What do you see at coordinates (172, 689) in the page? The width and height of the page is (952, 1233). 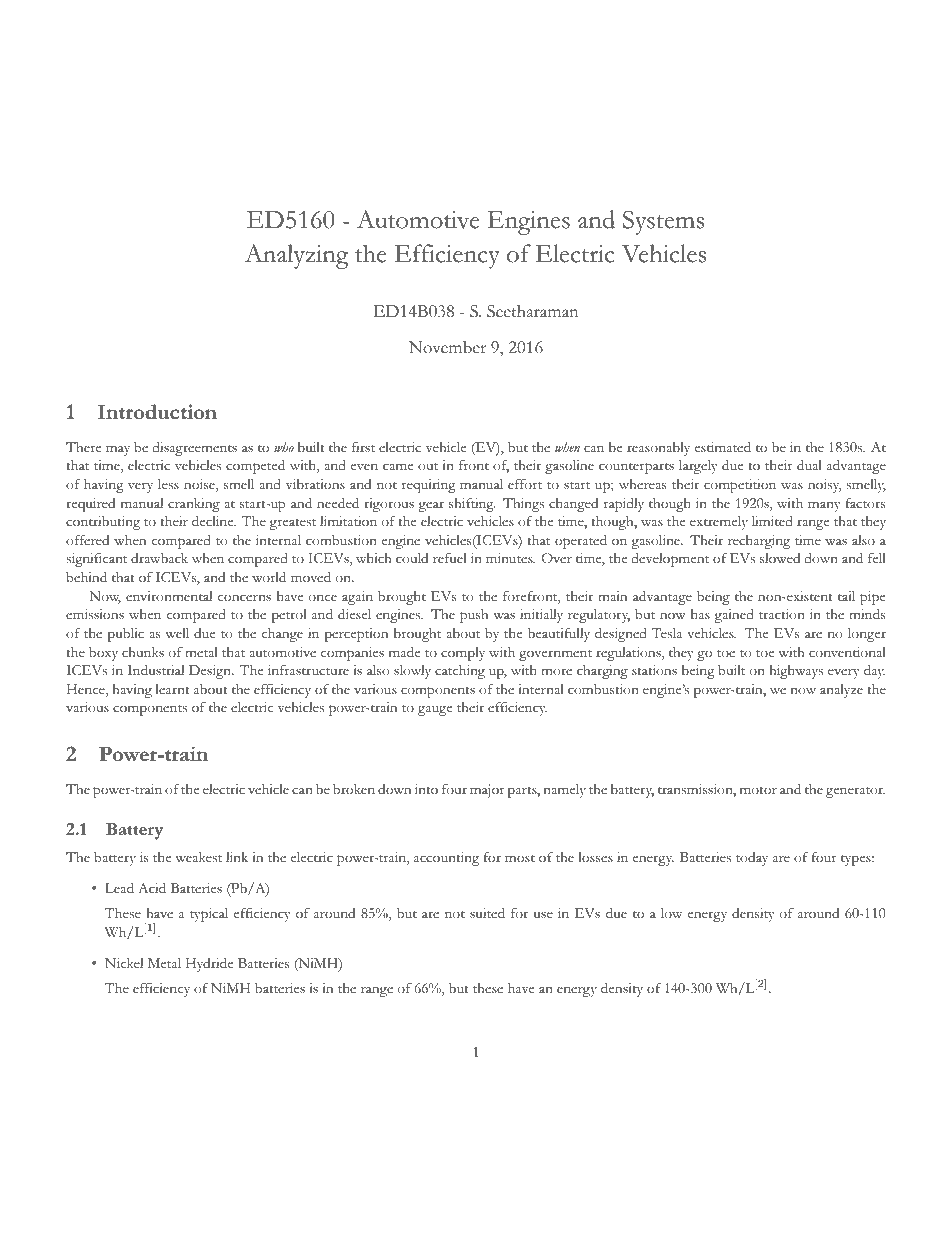 I see `learnt` at bounding box center [172, 689].
